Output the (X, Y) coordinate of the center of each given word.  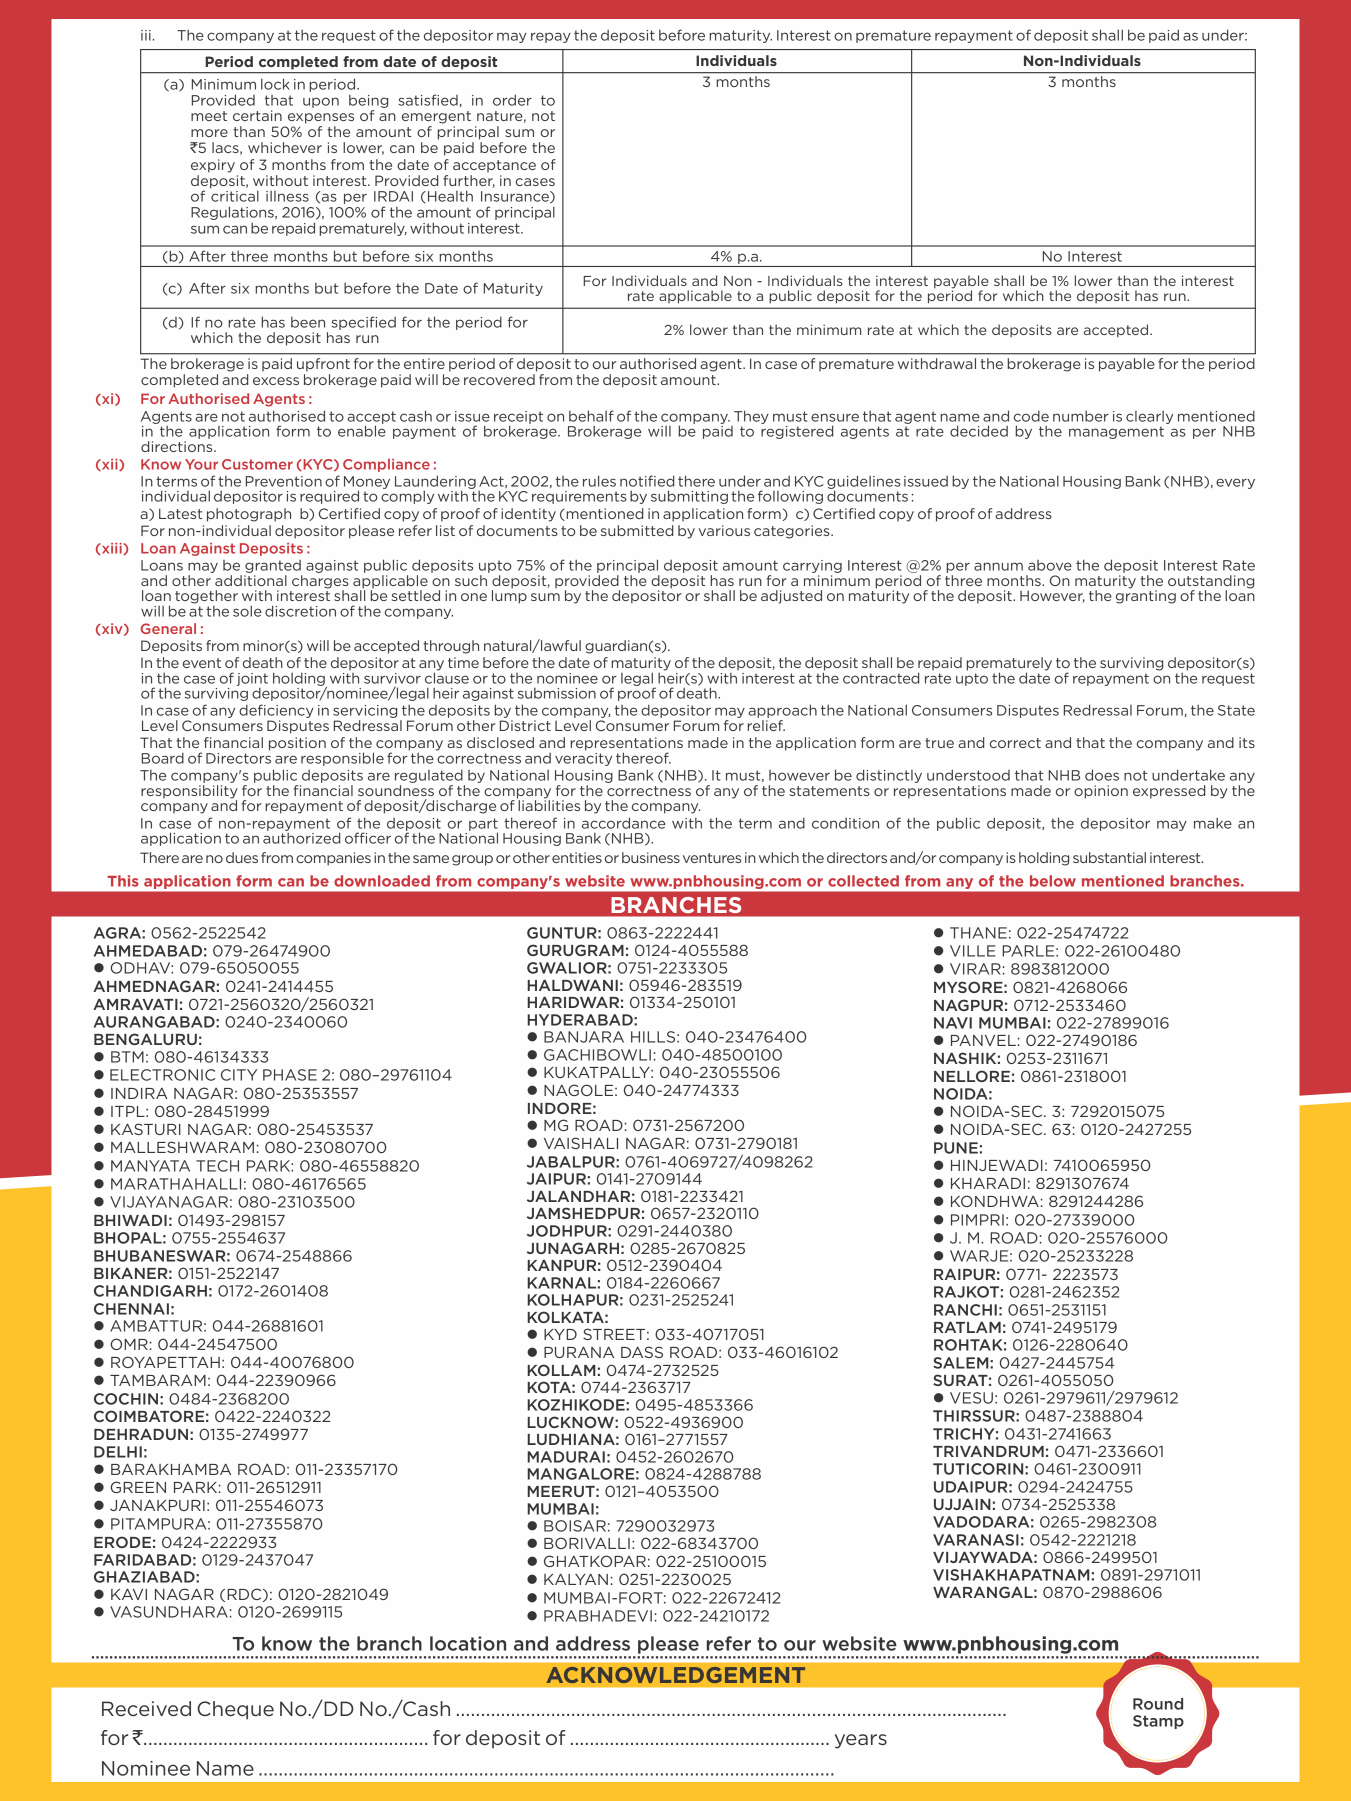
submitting (689, 497)
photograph (249, 515)
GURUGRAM (575, 950)
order (512, 100)
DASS (642, 1352)
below (1053, 881)
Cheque (235, 1710)
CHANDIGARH (150, 1291)
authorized (301, 837)
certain (257, 115)
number (1081, 416)
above (1050, 565)
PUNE (956, 1148)
